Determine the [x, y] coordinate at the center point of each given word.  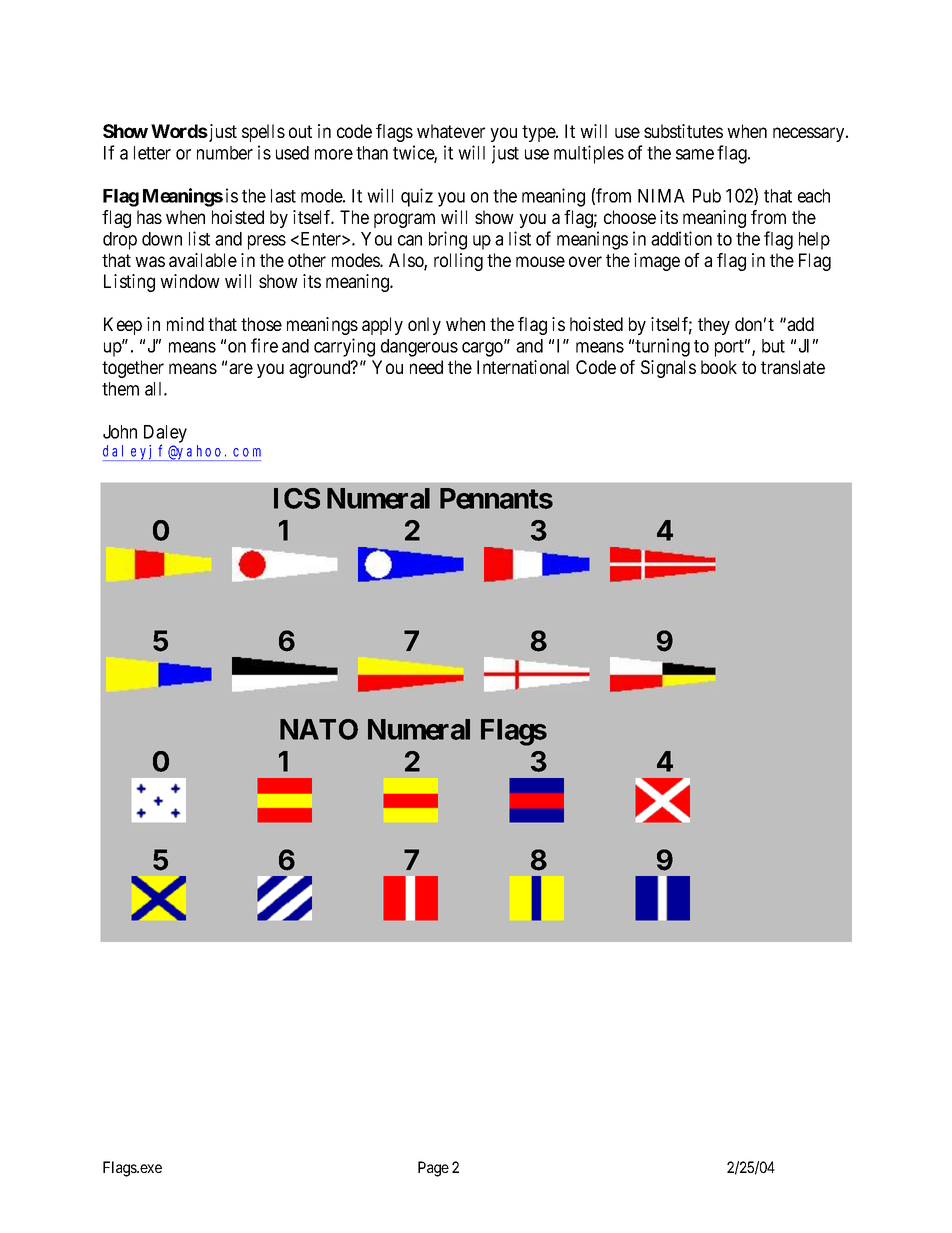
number [225, 153]
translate [793, 367]
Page [433, 1169]
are [241, 368]
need [426, 367]
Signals [668, 369]
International [523, 367]
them [120, 389]
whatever [451, 131]
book [719, 367]
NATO [319, 729]
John [120, 432]
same [695, 154]
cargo [483, 349]
